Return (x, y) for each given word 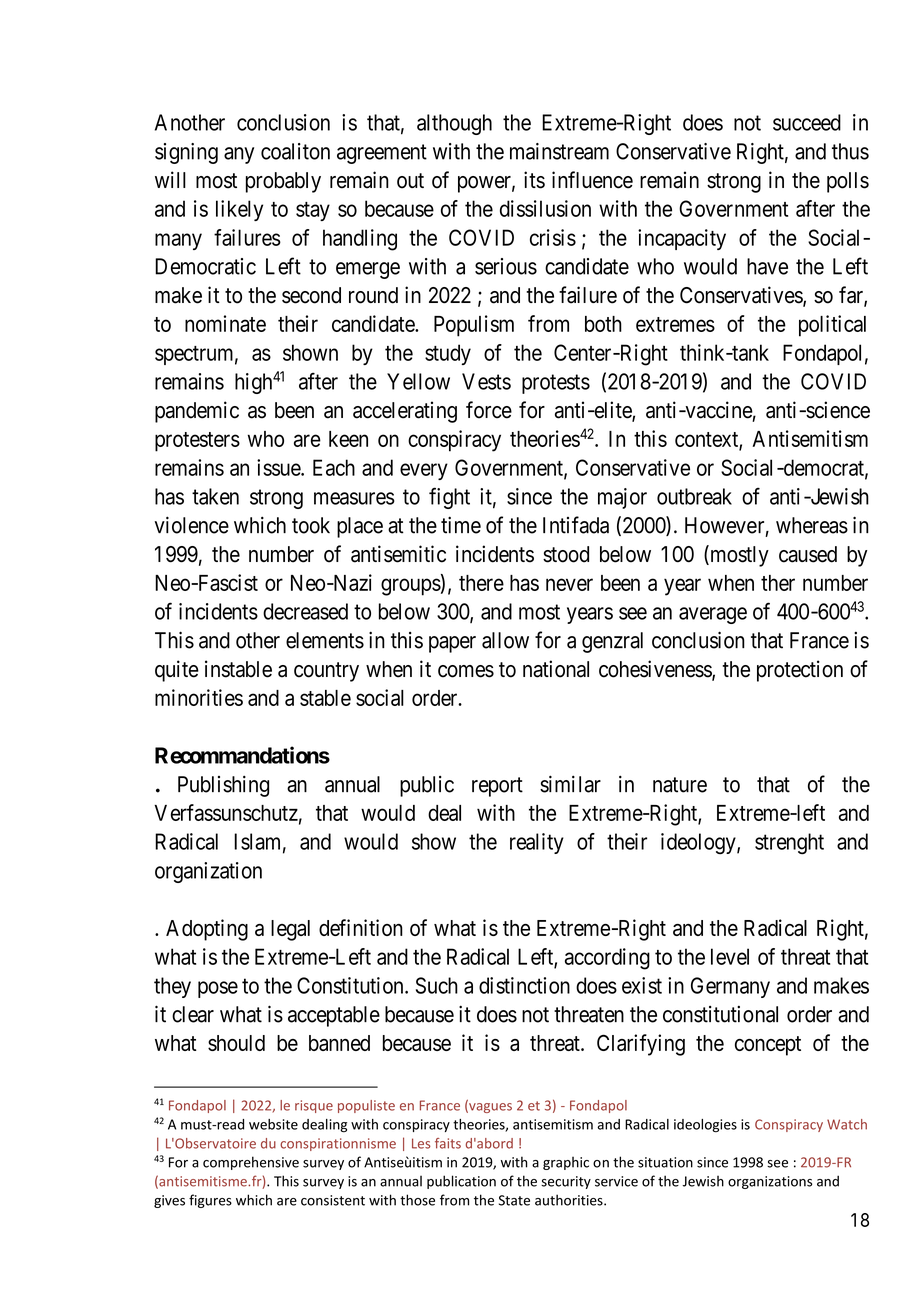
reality (537, 843)
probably (283, 182)
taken (215, 496)
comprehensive (251, 1163)
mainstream (559, 151)
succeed (807, 122)
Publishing (223, 786)
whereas (812, 525)
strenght (789, 844)
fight (449, 498)
